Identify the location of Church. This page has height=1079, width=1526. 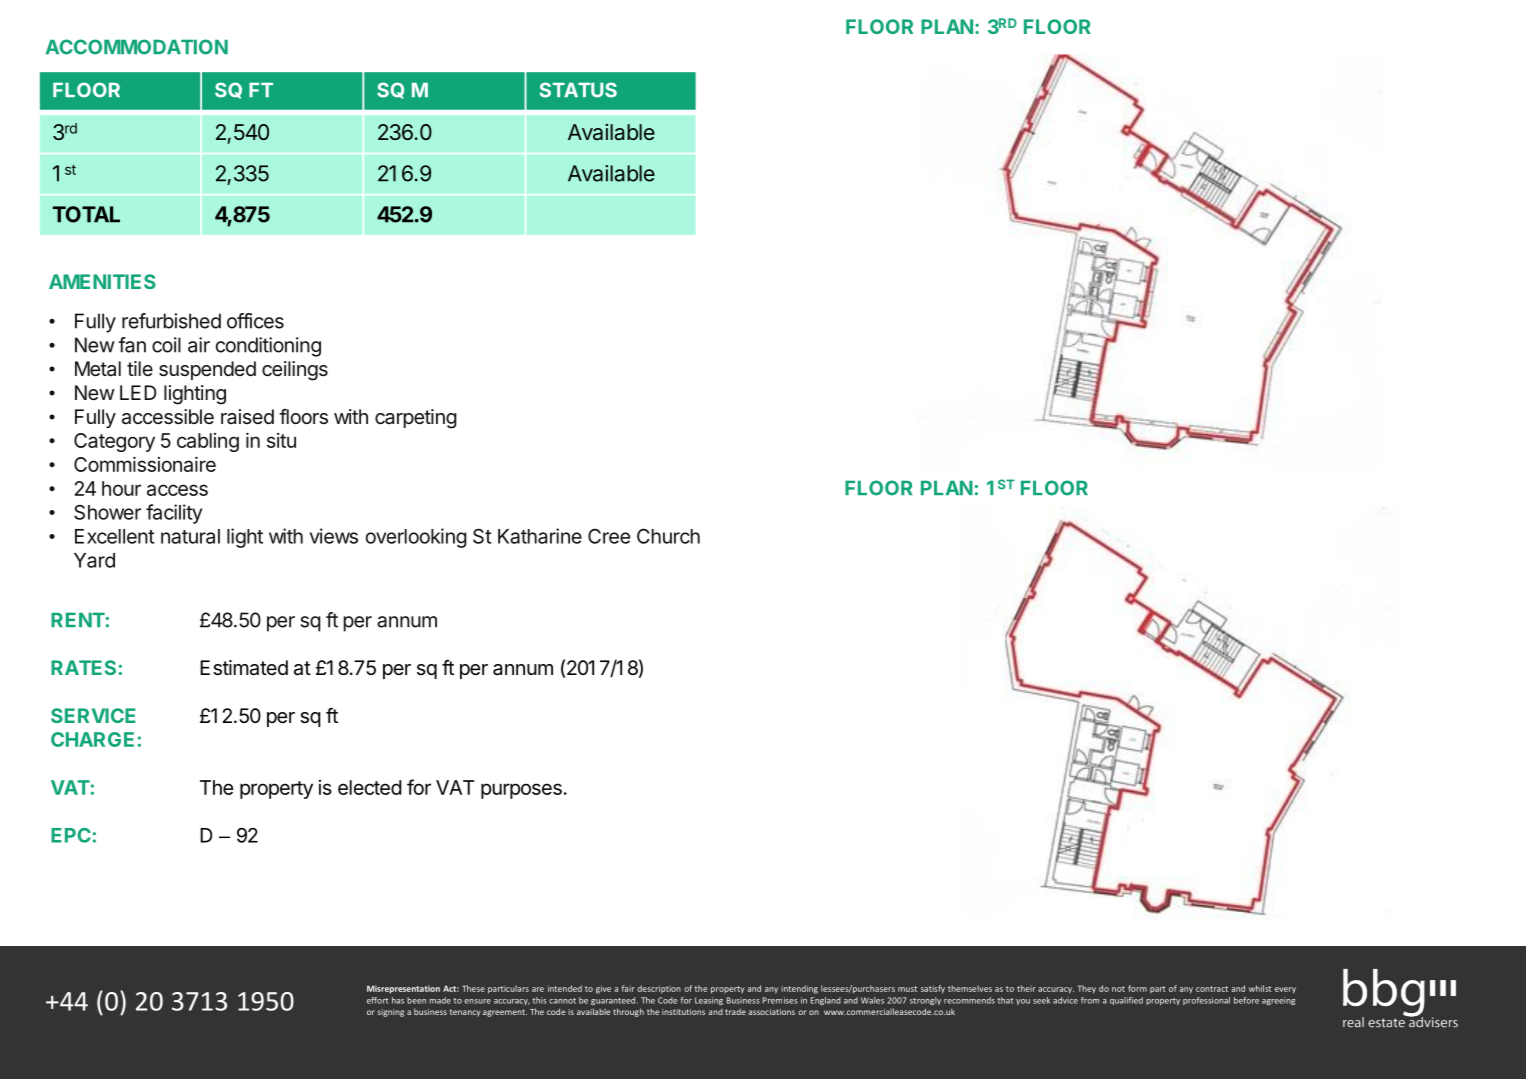
(668, 536).
